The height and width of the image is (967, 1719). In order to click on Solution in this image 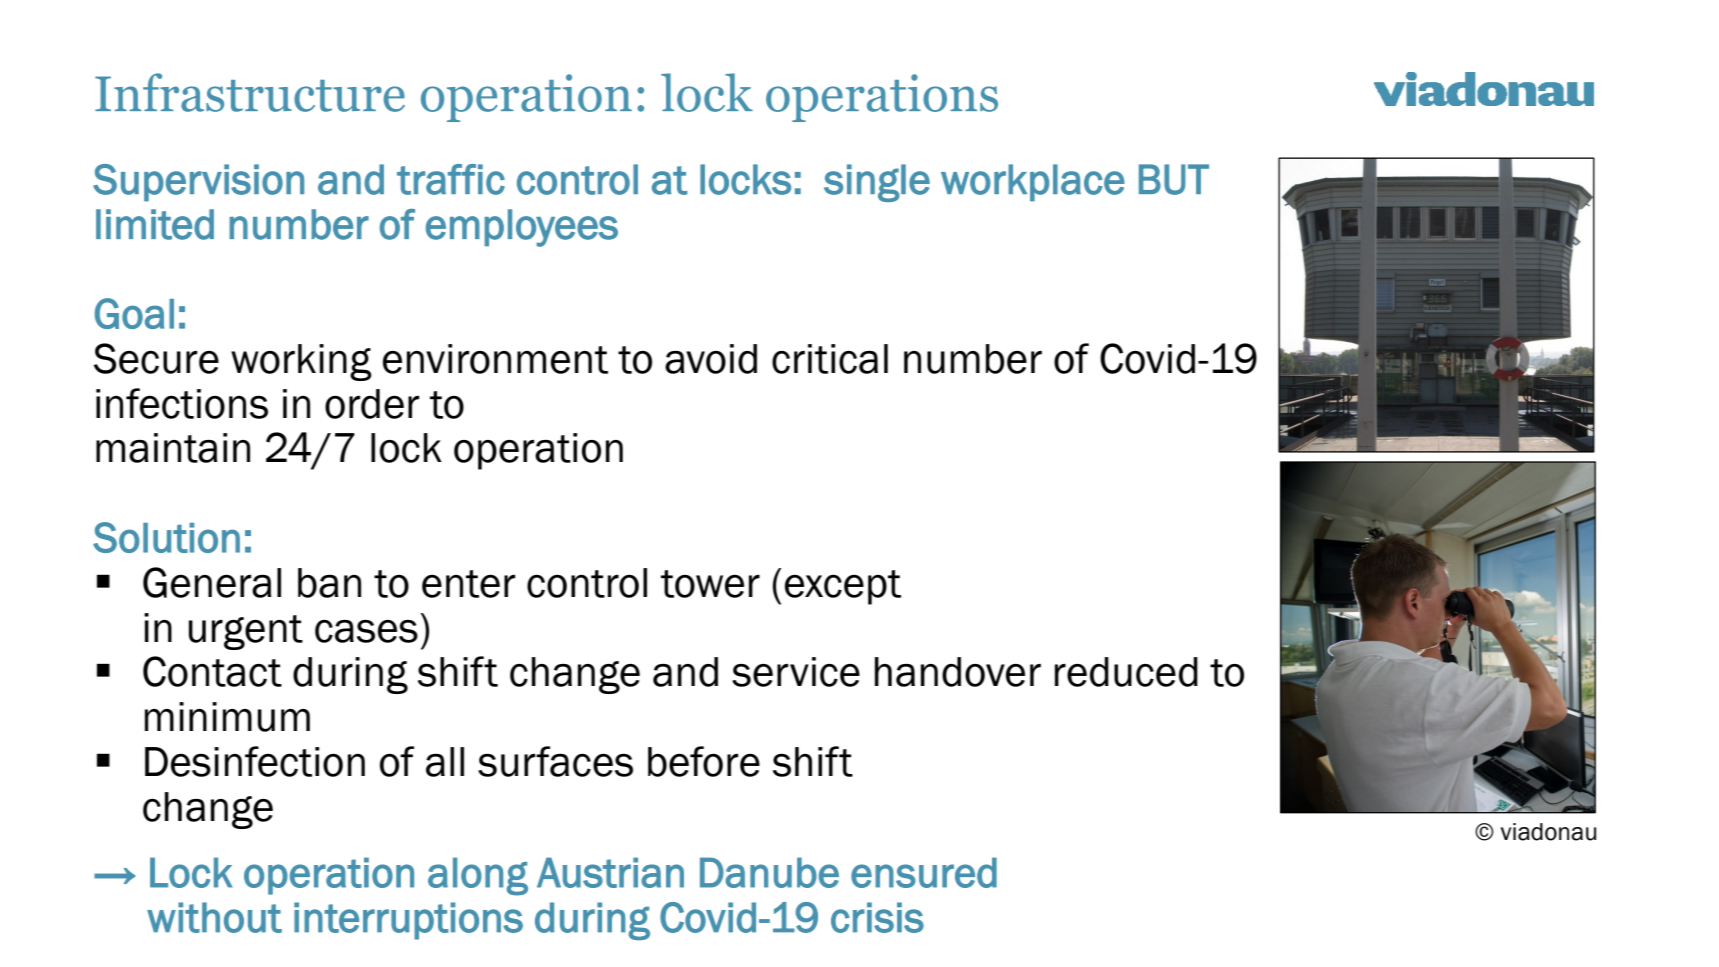, I will do `click(166, 537)`.
